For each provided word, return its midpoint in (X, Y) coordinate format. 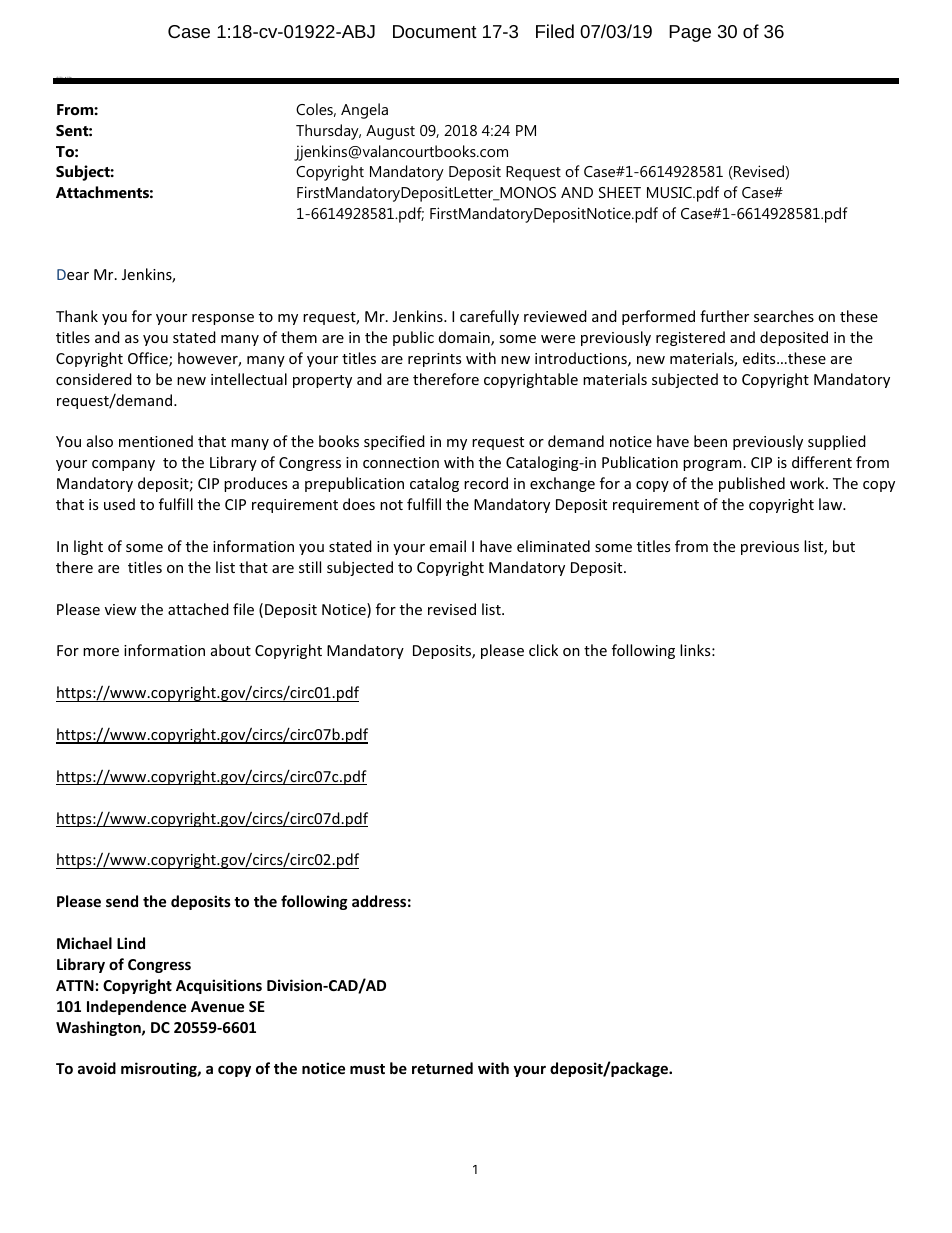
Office (149, 359)
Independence (136, 1007)
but (844, 546)
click (543, 650)
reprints (434, 360)
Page (690, 33)
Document (435, 31)
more (101, 652)
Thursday (328, 132)
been (710, 441)
